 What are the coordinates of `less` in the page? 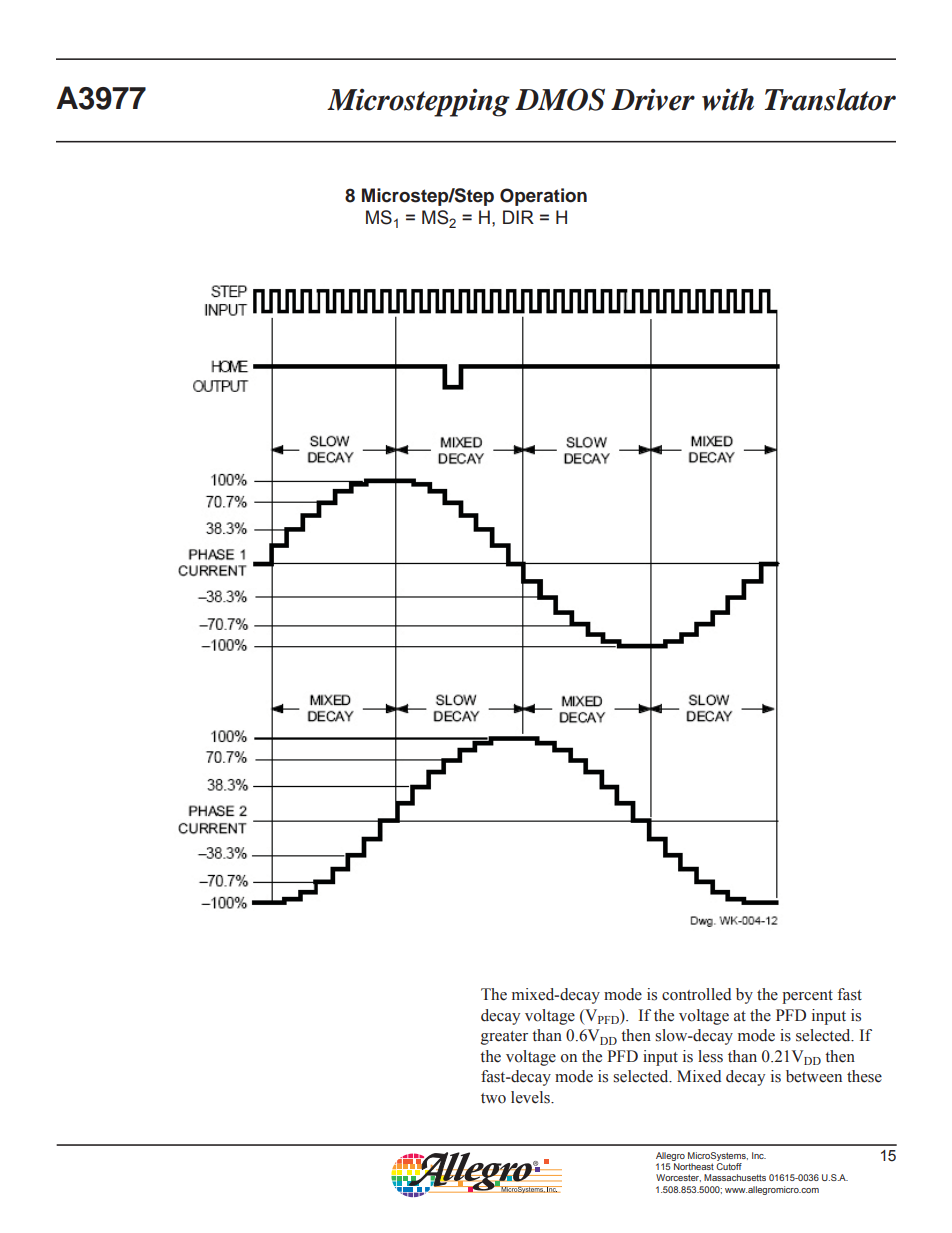 It's located at (710, 1056).
